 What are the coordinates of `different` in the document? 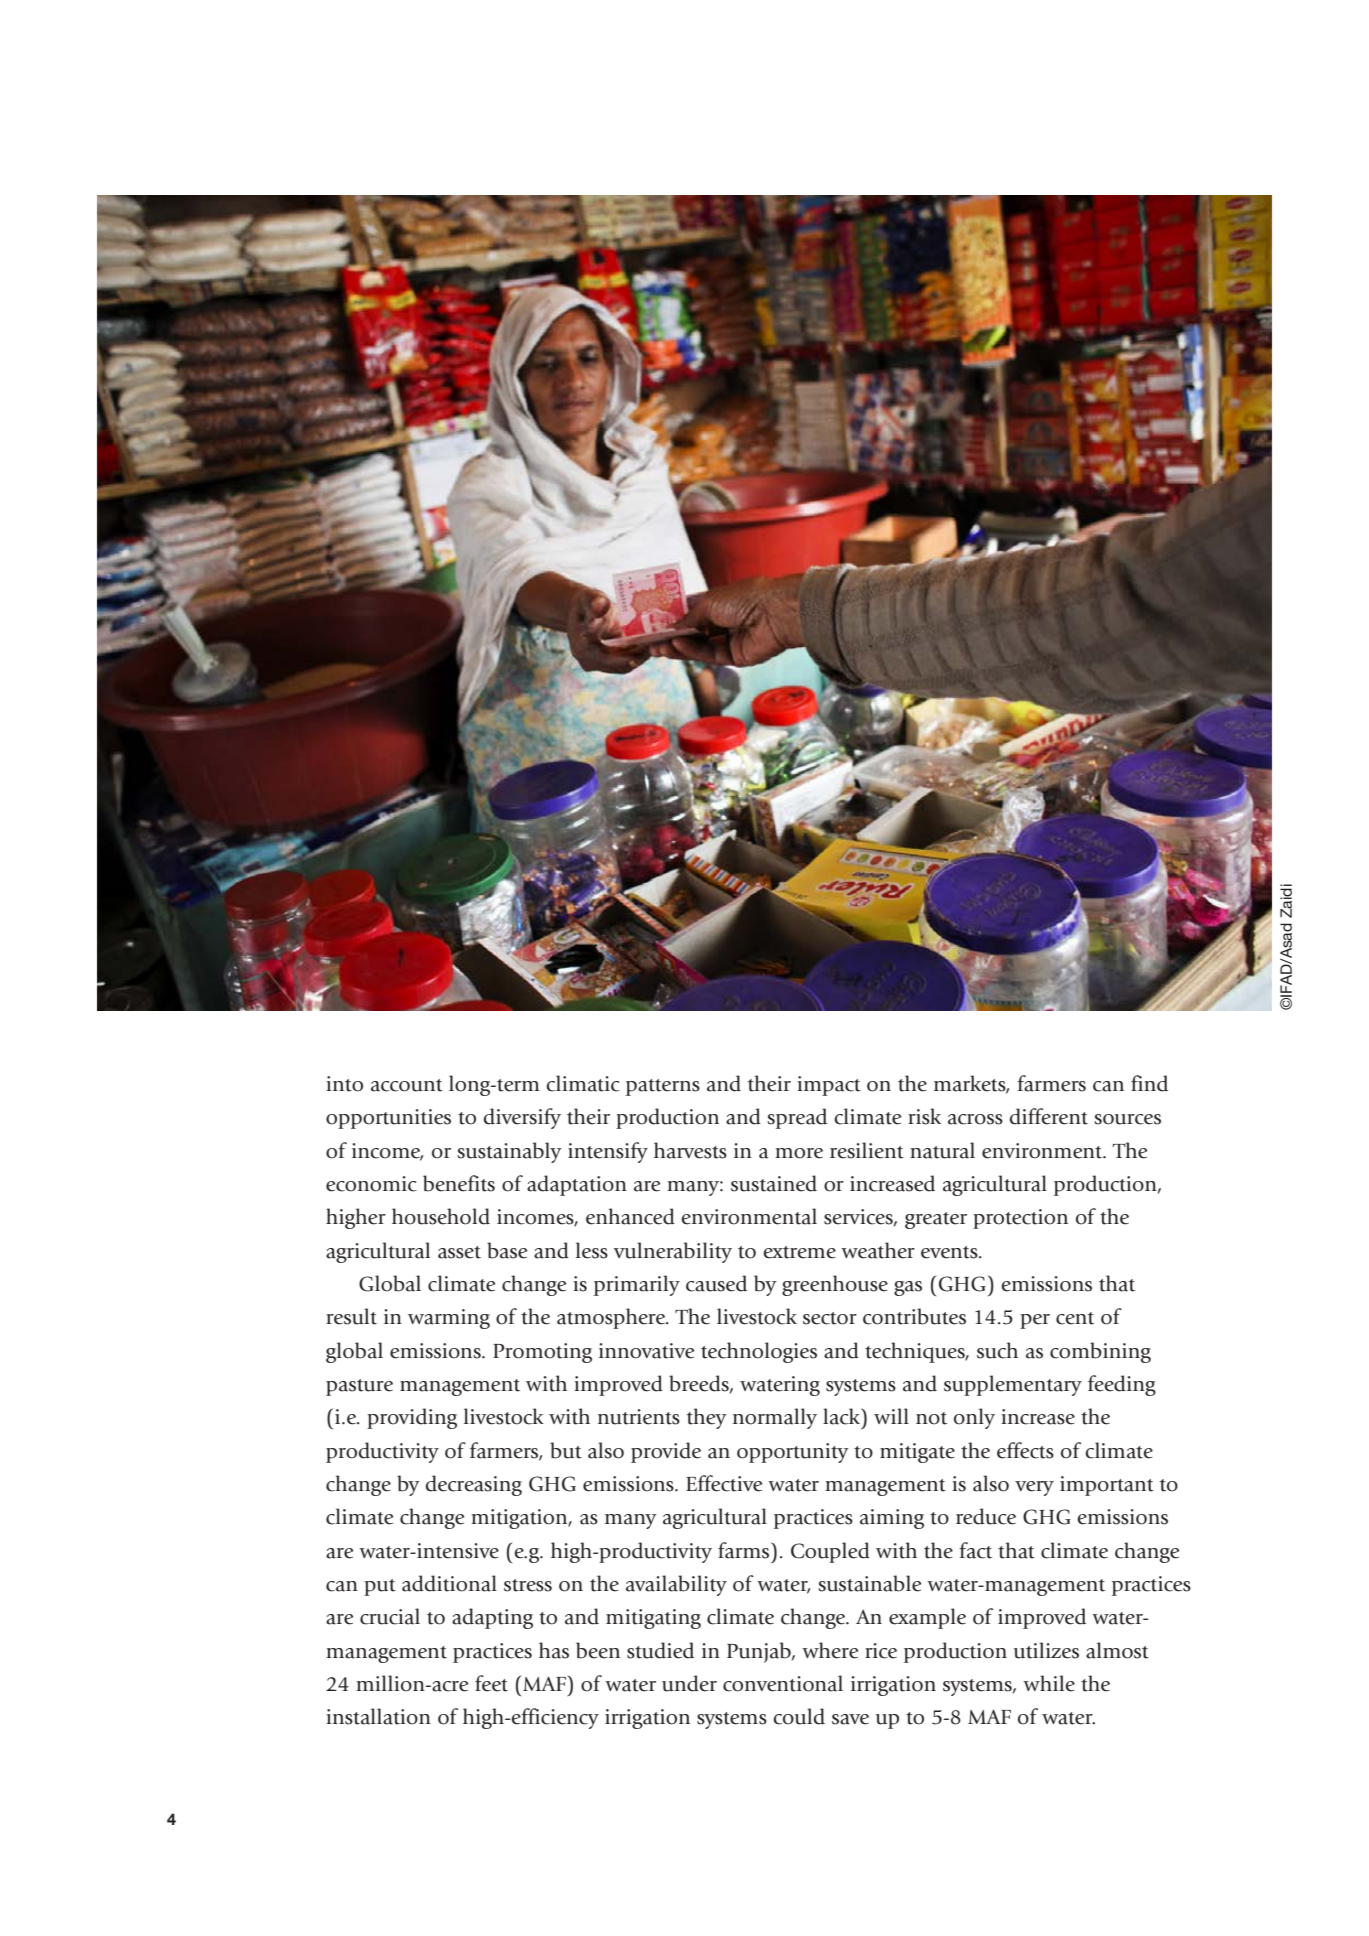 It's located at (1049, 1116).
